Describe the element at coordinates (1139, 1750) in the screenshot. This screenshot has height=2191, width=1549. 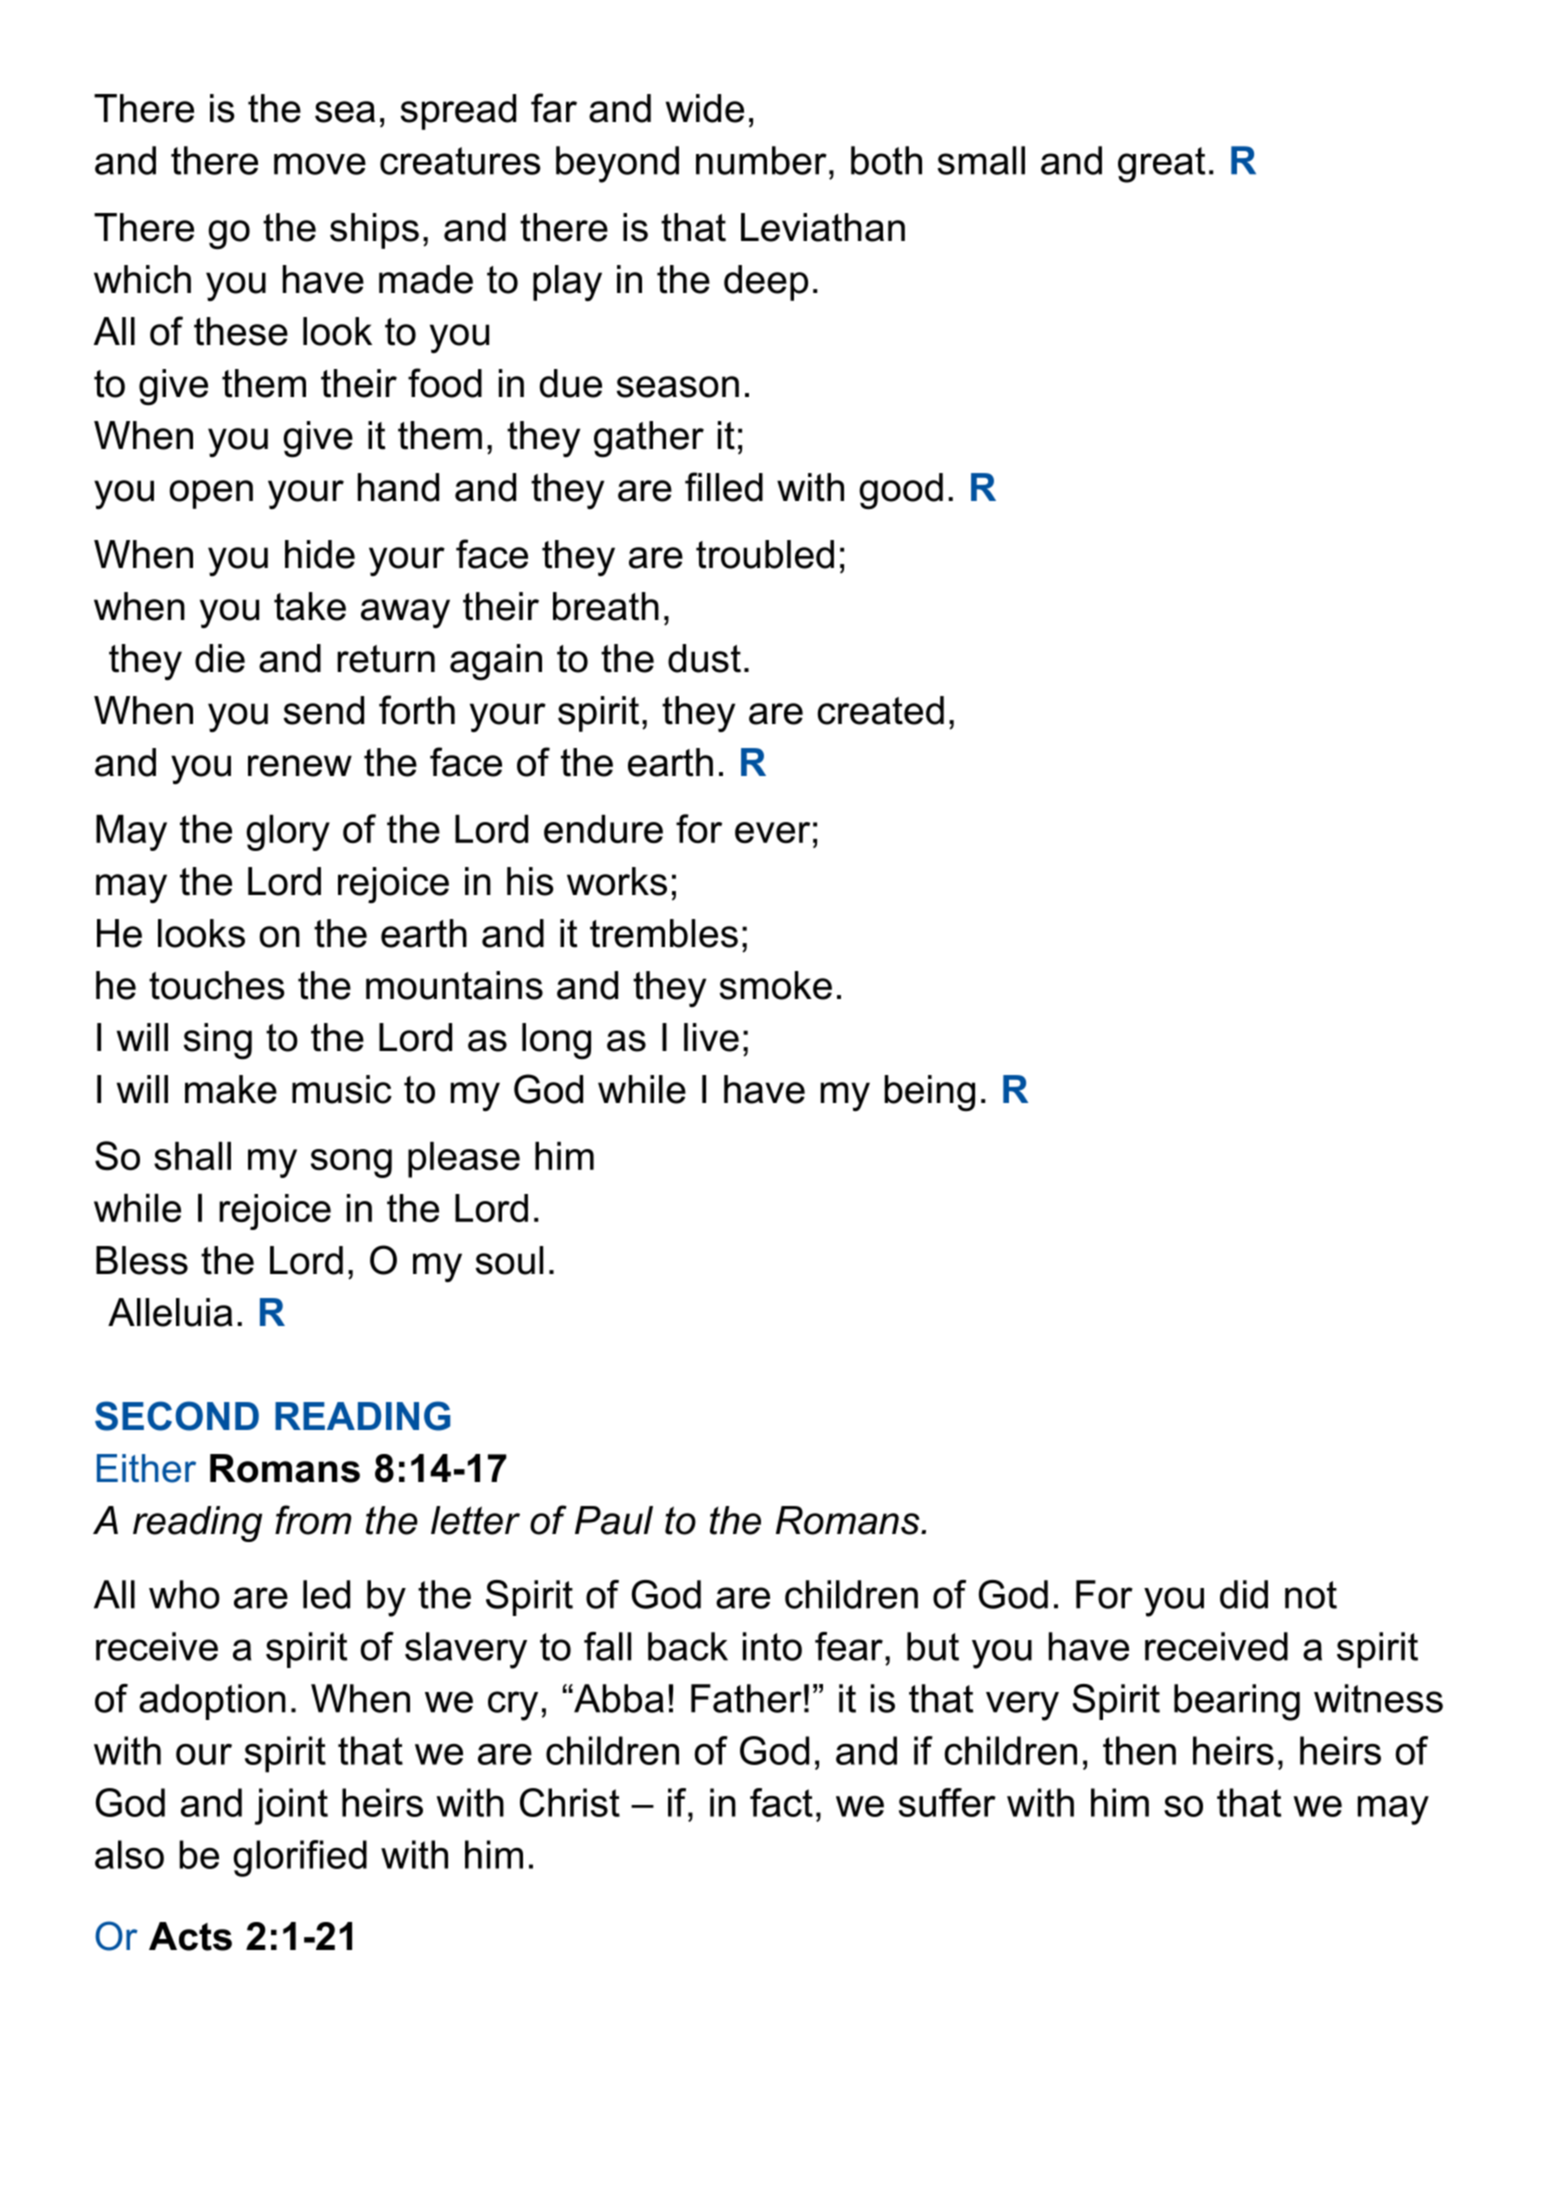
I see `then` at that location.
